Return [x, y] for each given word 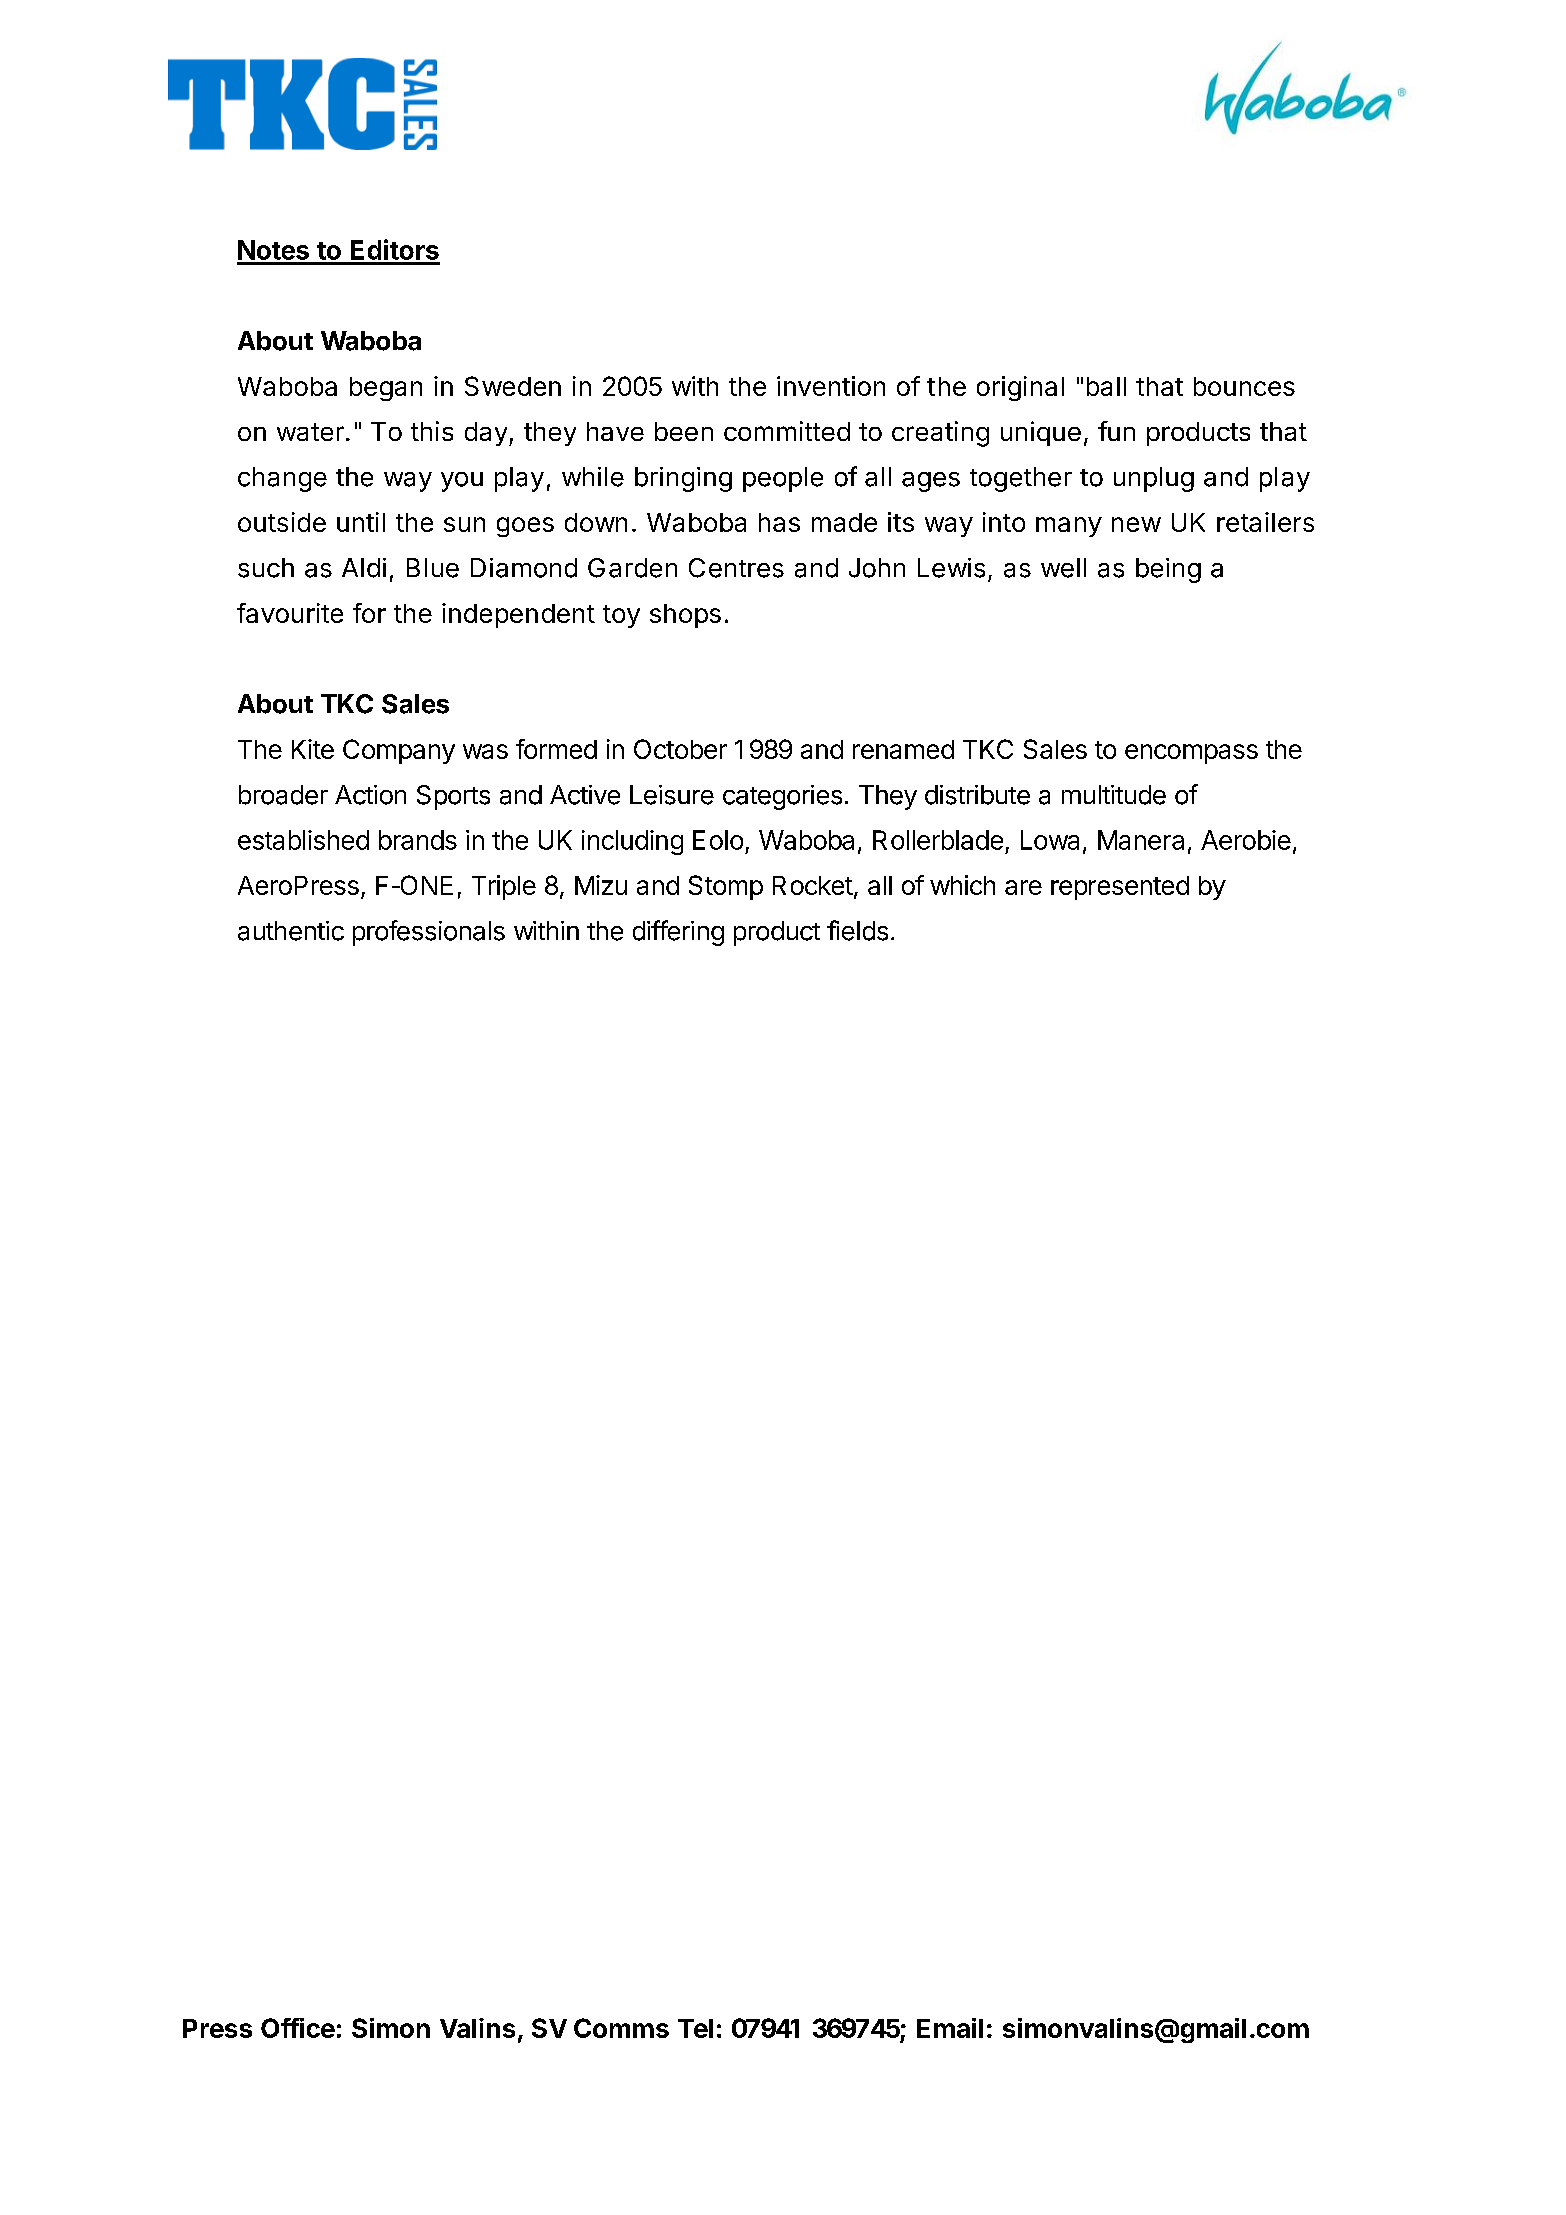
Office [298, 2028]
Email [950, 2028]
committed [787, 431]
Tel [695, 2028]
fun [1116, 431]
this [432, 431]
